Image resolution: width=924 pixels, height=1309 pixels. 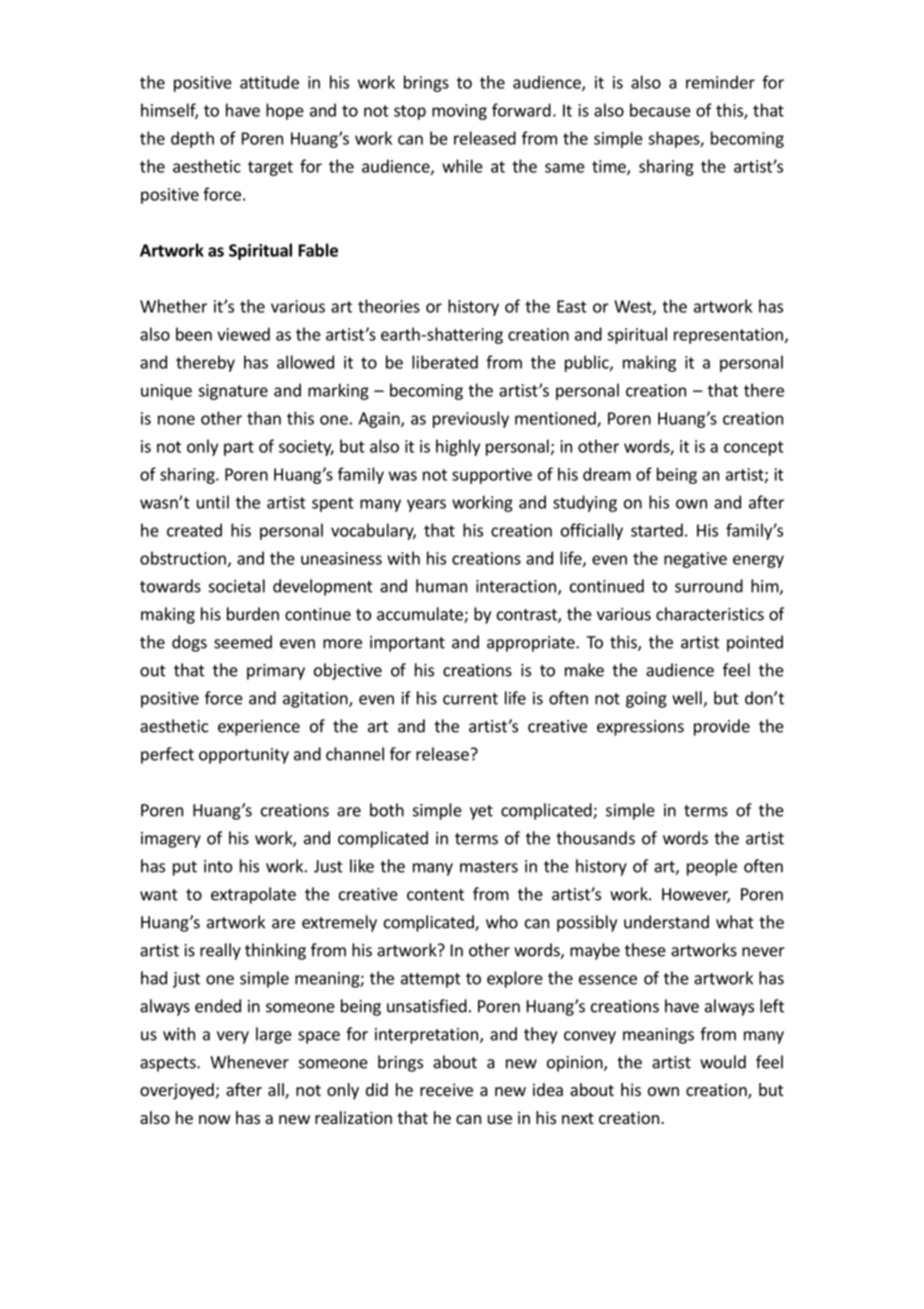 I want to click on human, so click(x=441, y=586).
